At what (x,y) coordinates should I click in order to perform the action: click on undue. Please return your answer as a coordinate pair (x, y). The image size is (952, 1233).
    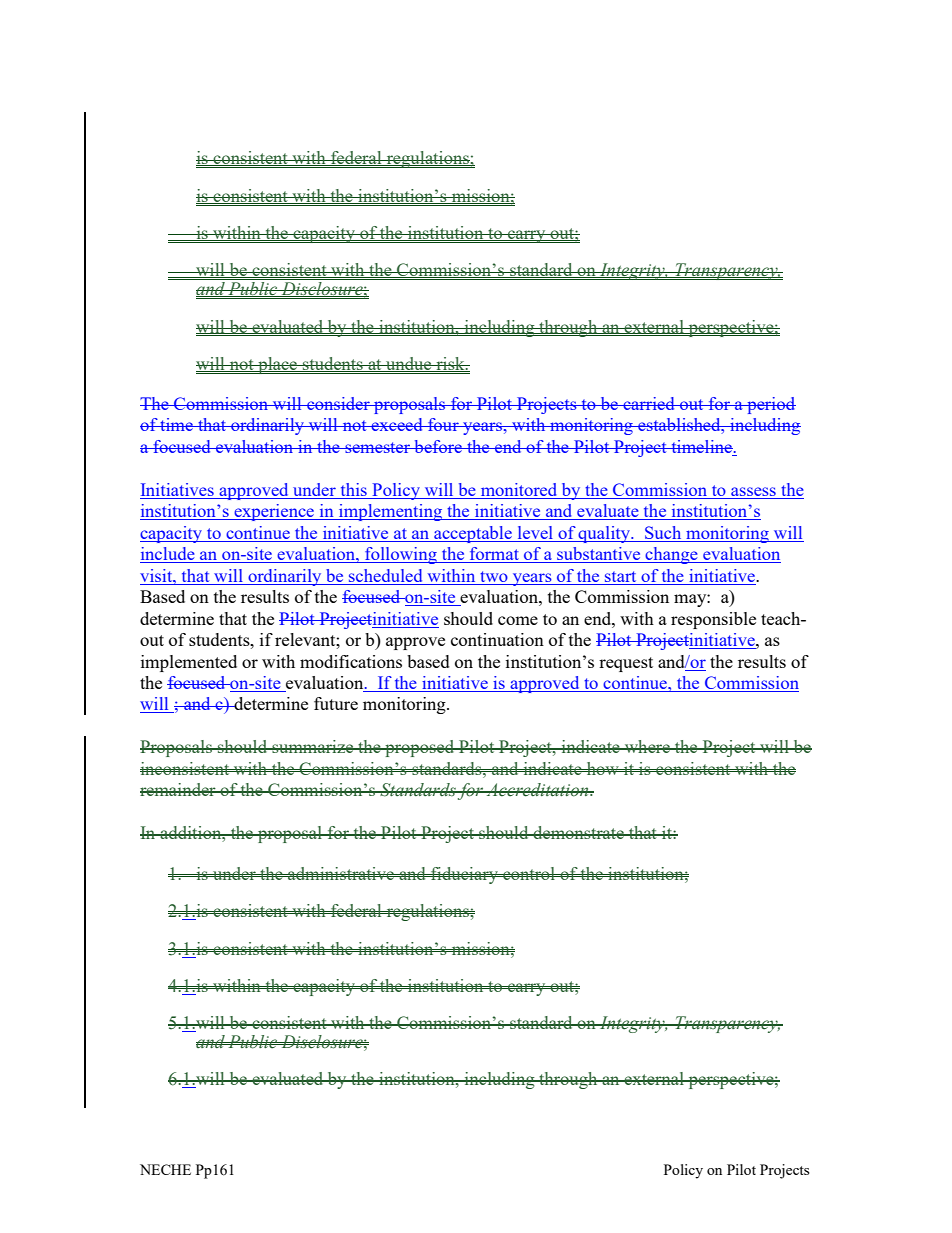
    Looking at the image, I should click on (409, 364).
